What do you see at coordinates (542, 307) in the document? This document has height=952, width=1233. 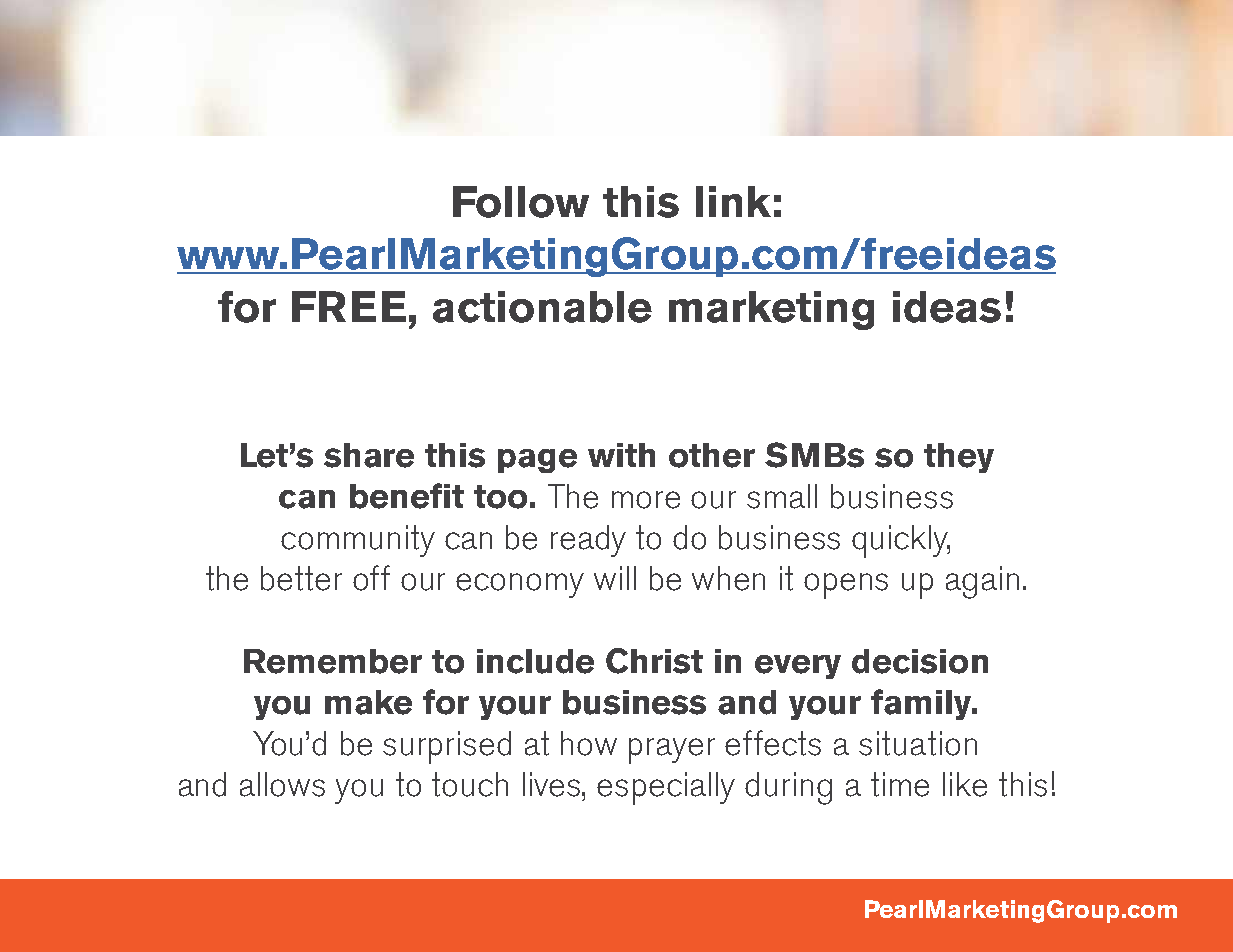 I see `actionable` at bounding box center [542, 307].
